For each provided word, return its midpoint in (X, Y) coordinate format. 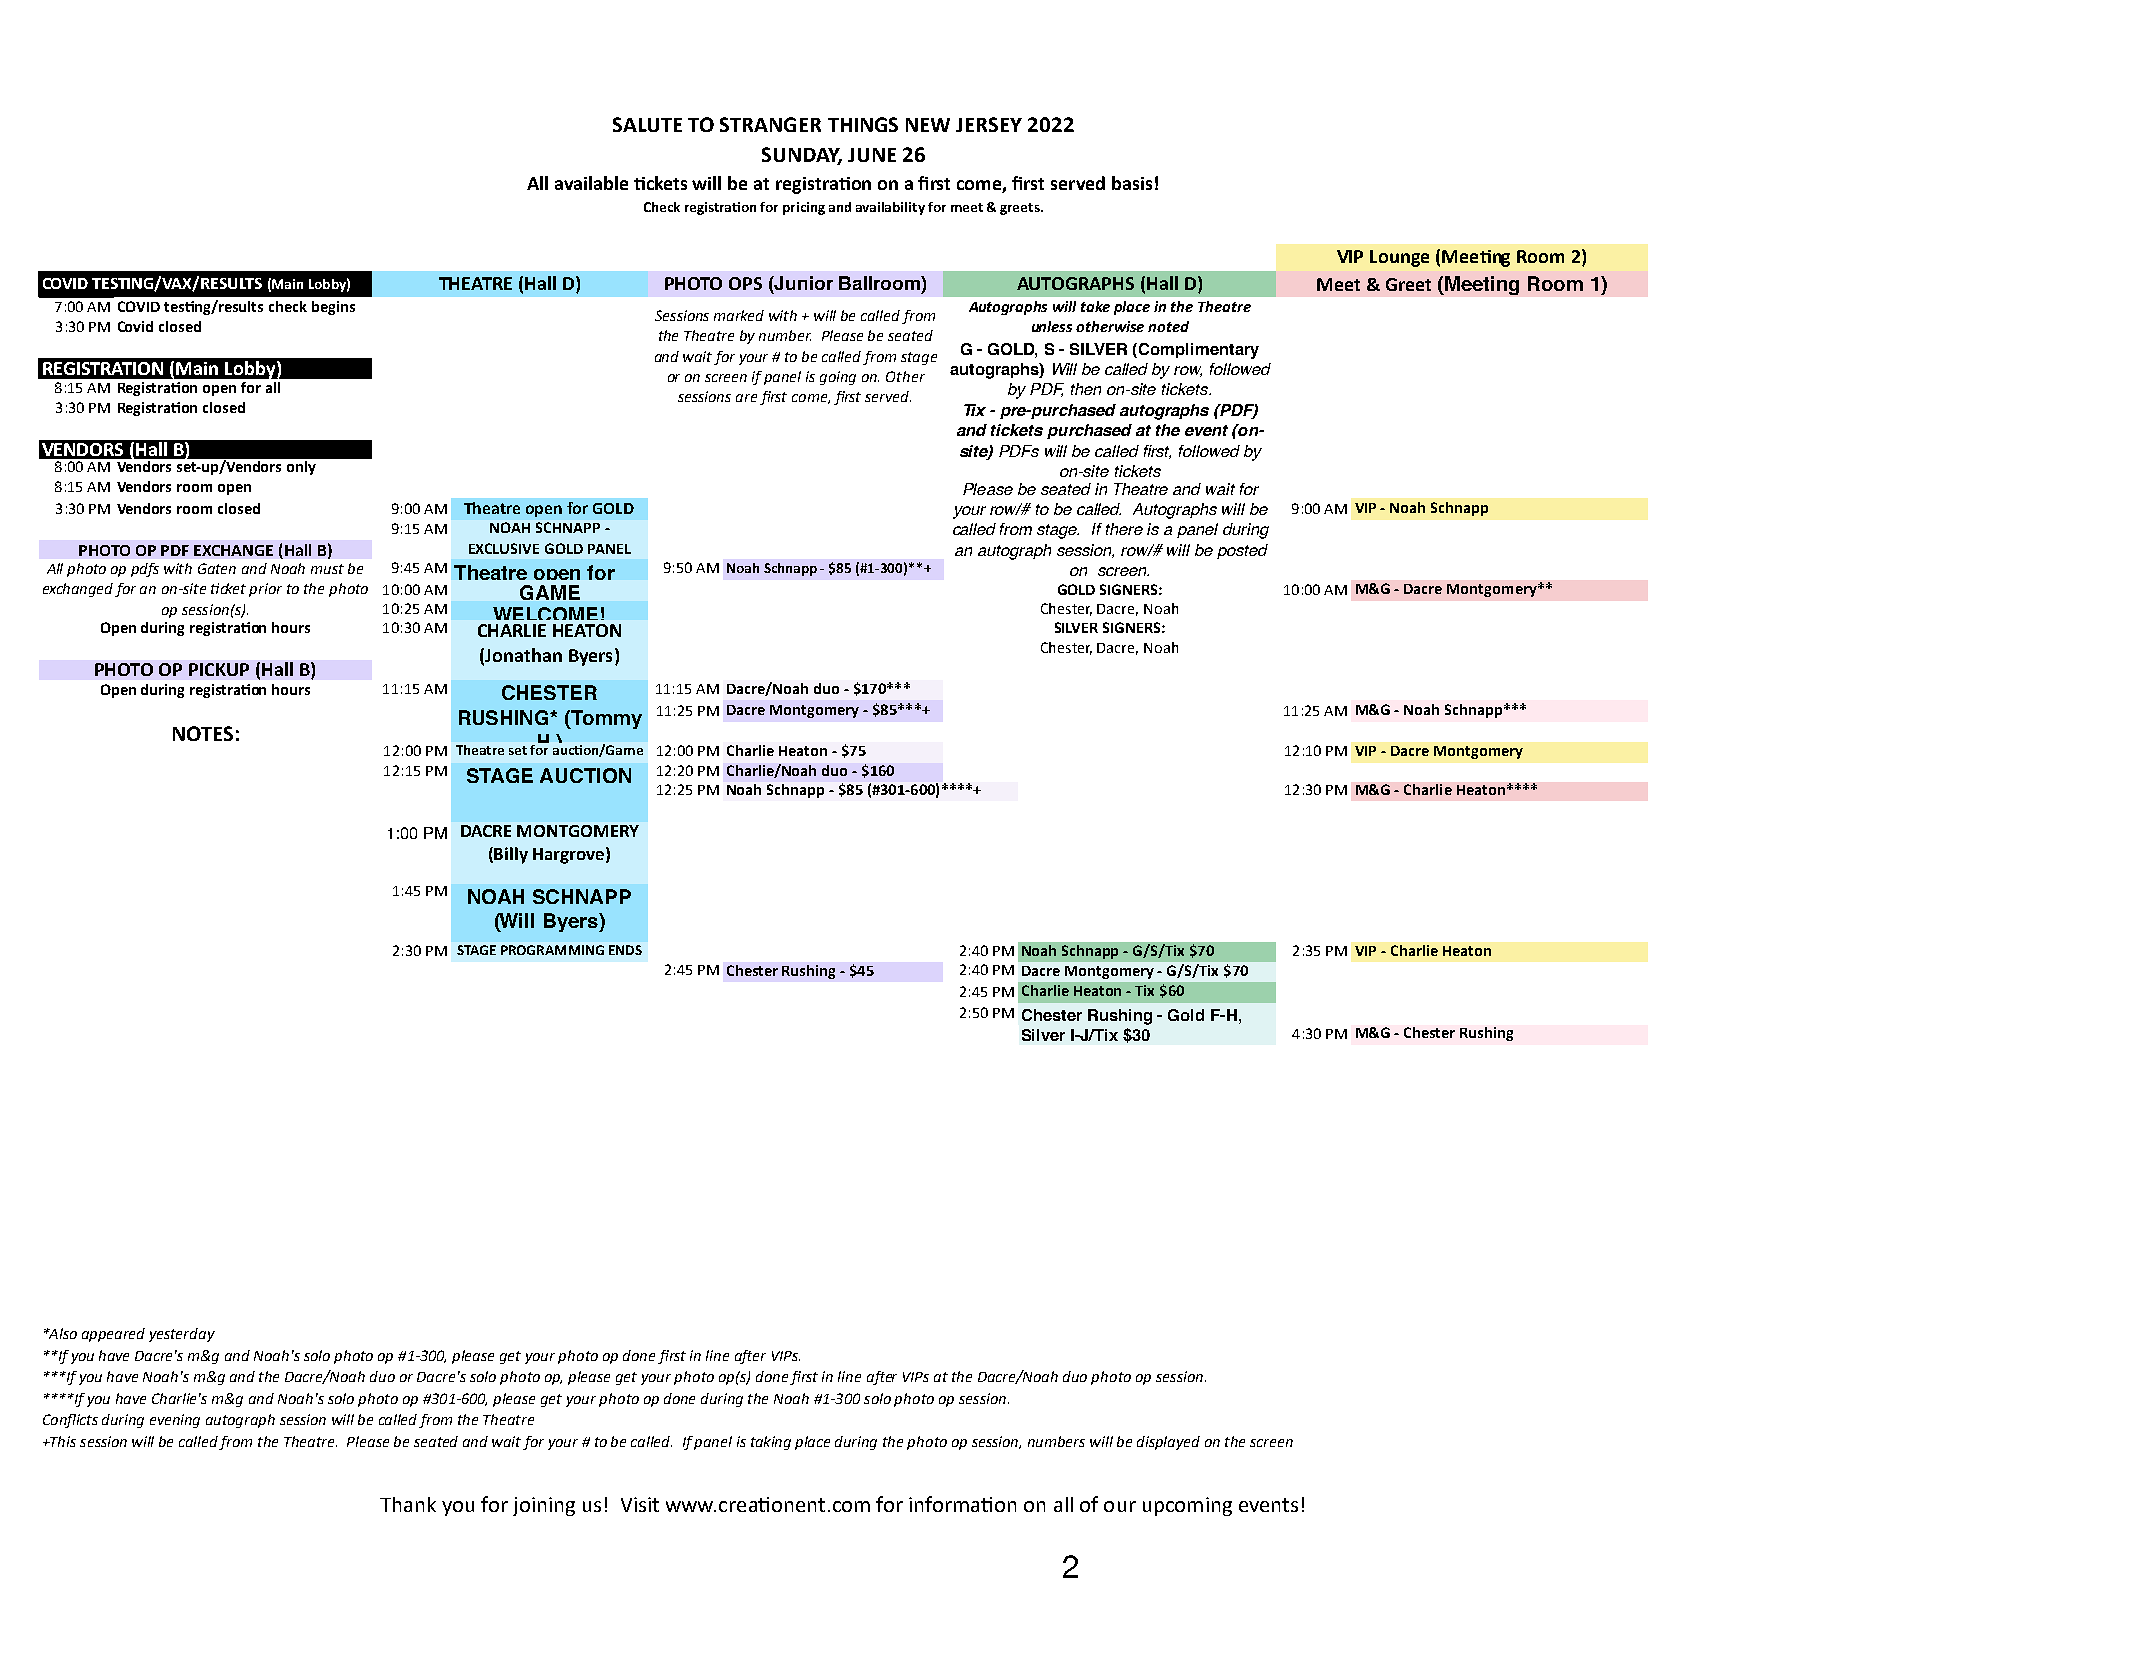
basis (1132, 183)
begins (333, 308)
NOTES (203, 733)
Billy (511, 855)
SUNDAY (802, 156)
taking (771, 1443)
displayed (1168, 1443)
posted (1242, 551)
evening (175, 1421)
